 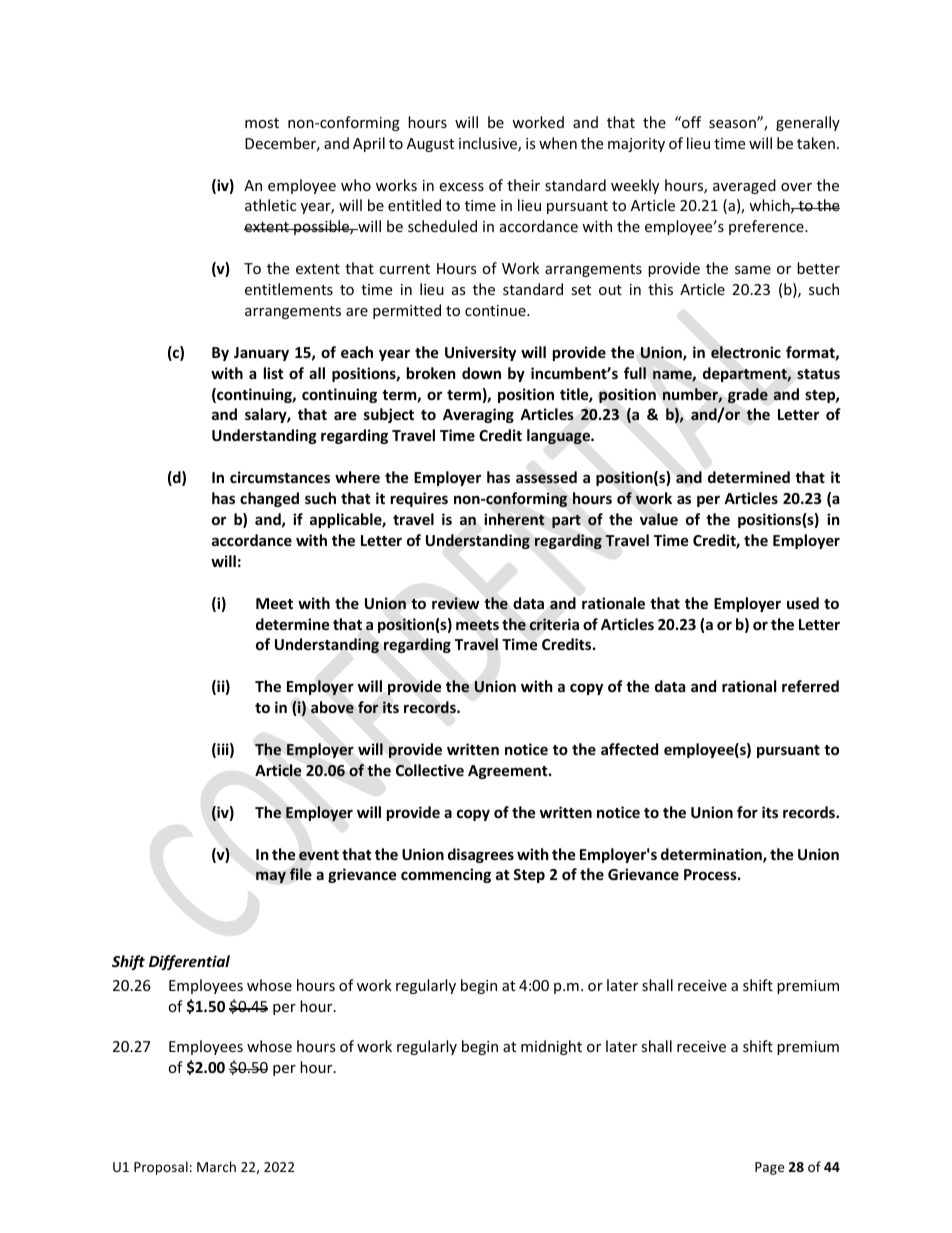 What do you see at coordinates (803, 603) in the screenshot?
I see `used` at bounding box center [803, 603].
